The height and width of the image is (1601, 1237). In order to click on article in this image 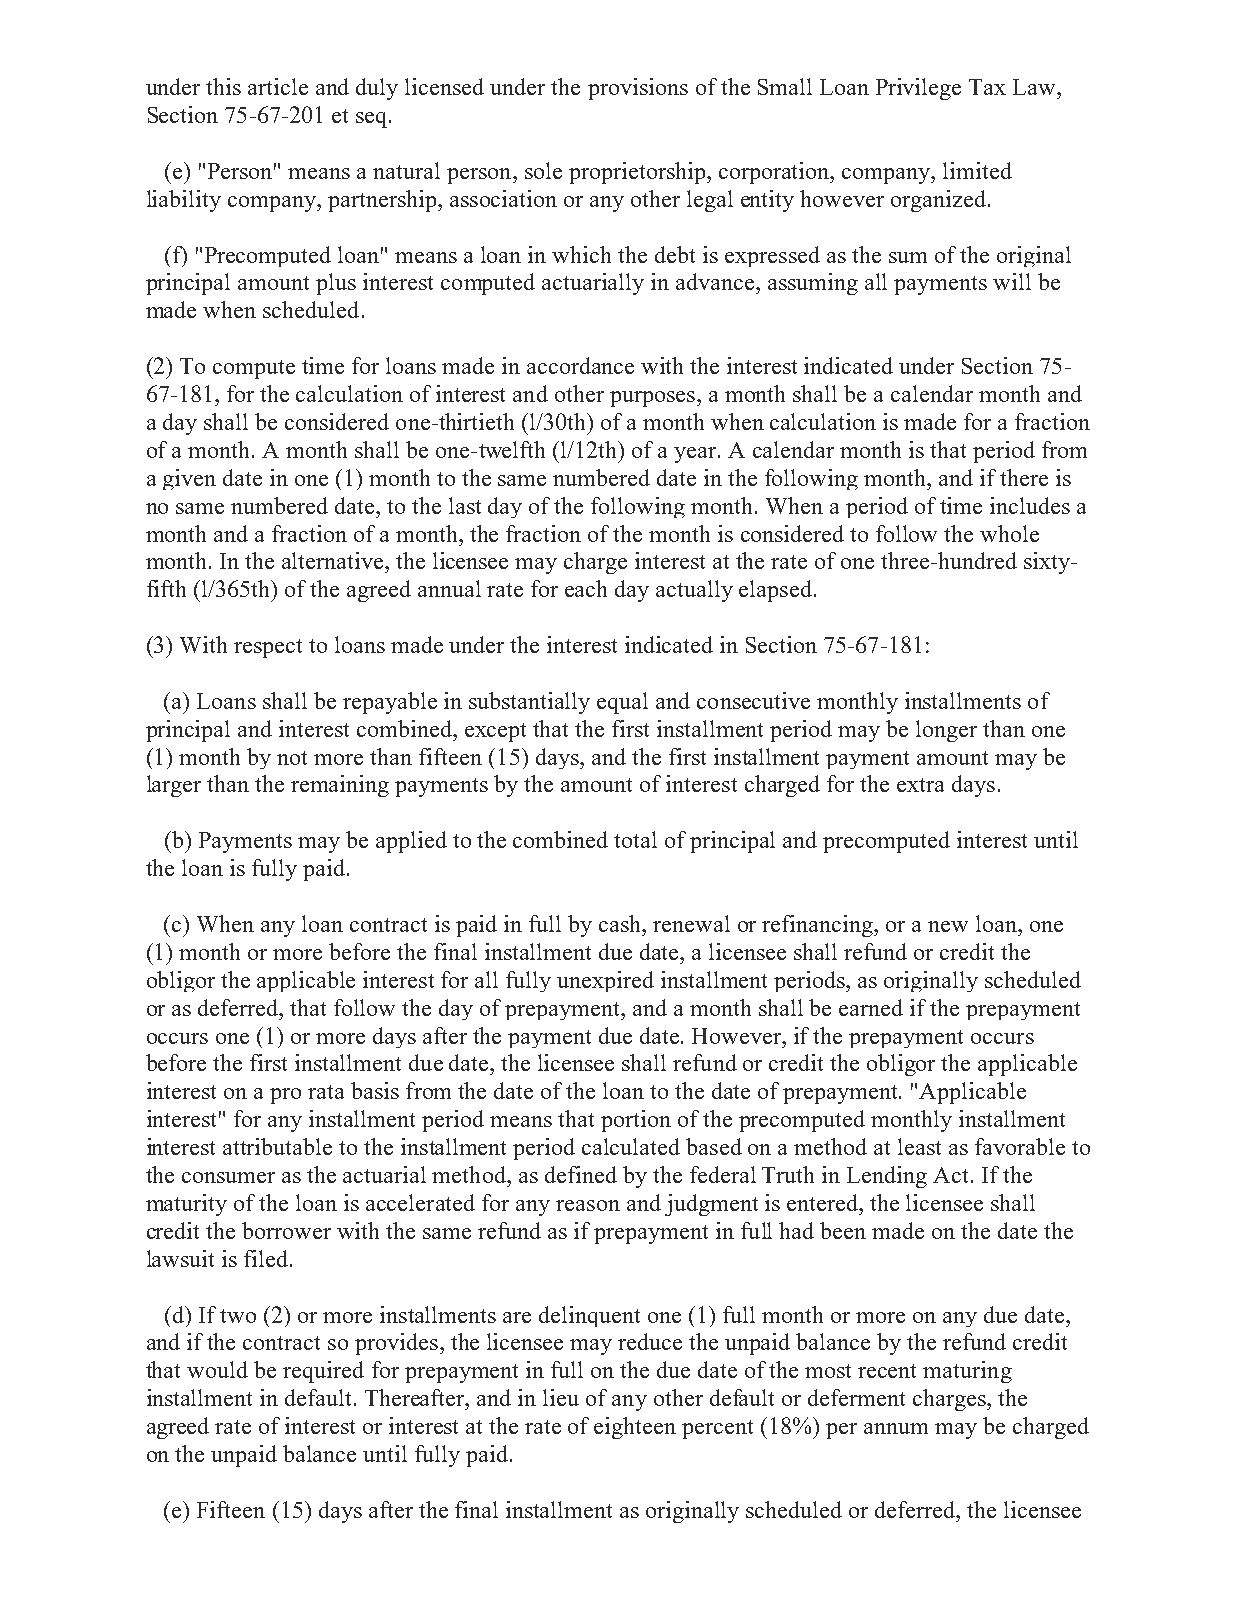, I will do `click(278, 86)`.
